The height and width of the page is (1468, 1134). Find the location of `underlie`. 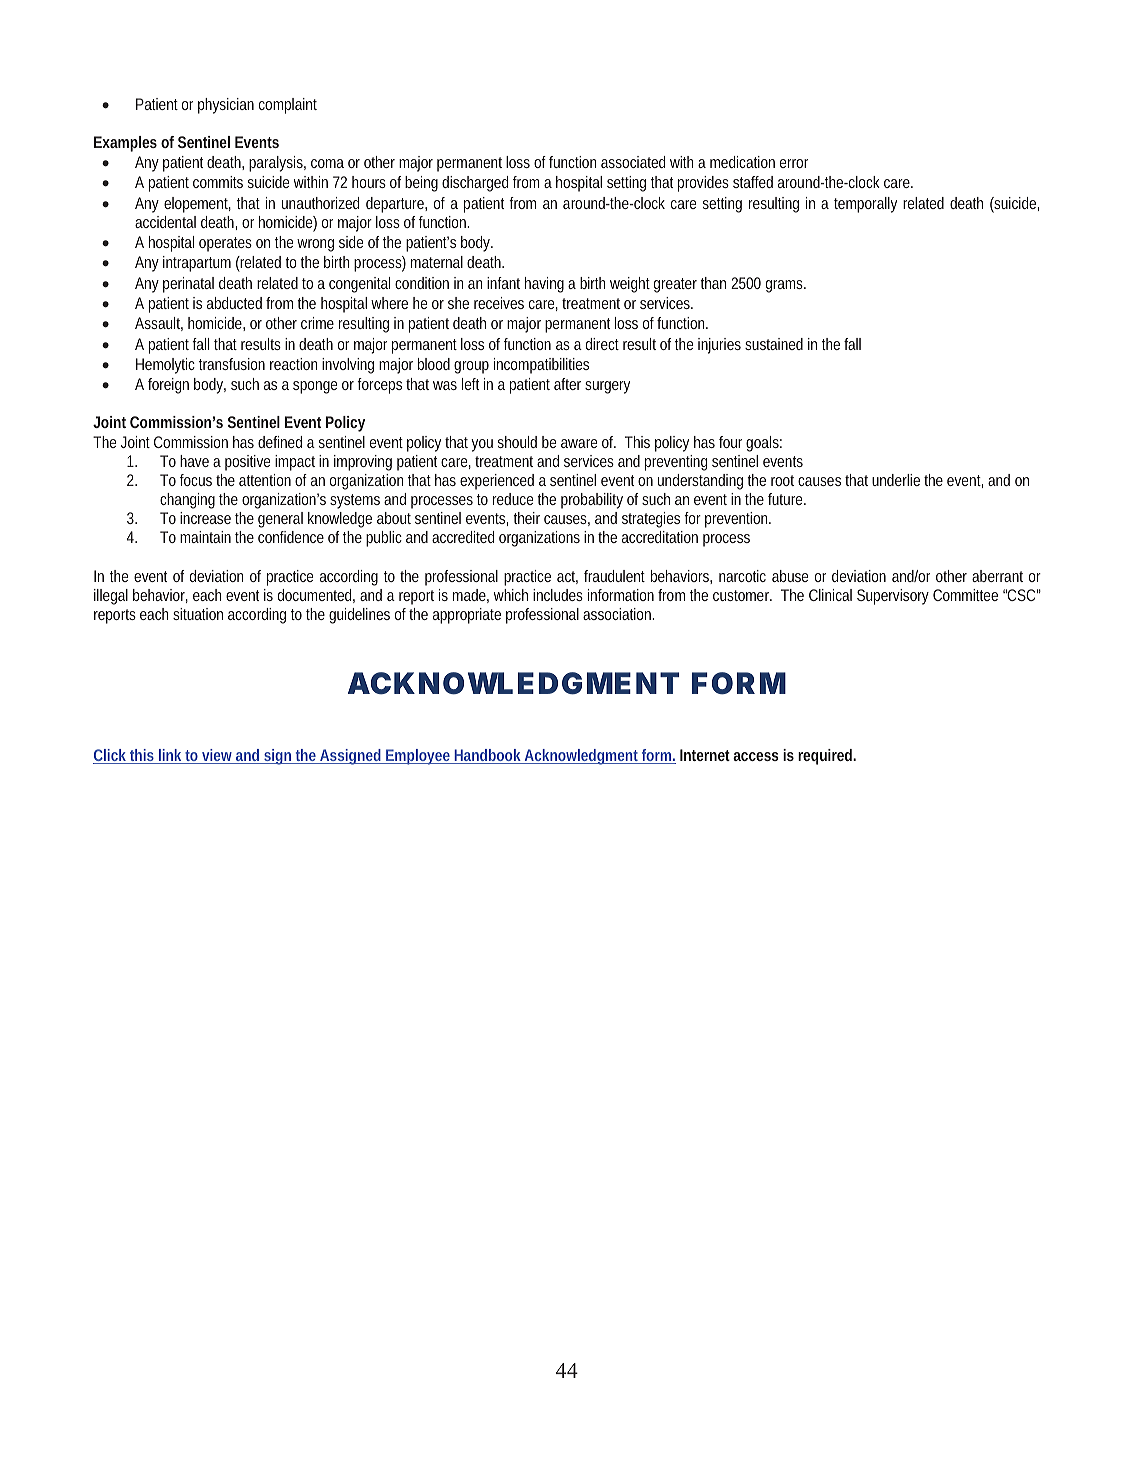

underlie is located at coordinates (896, 480).
